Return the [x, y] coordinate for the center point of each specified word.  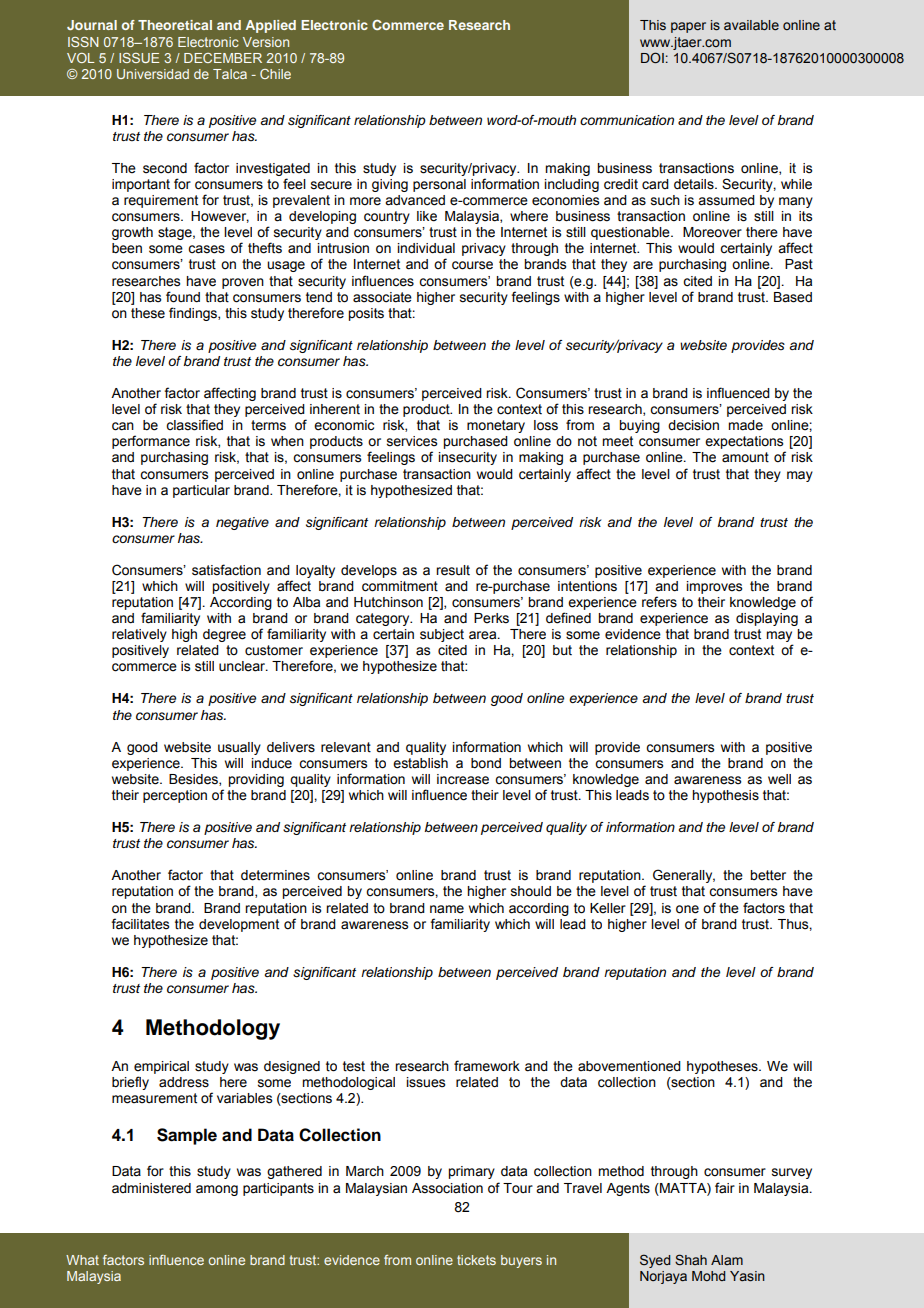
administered [151, 1188]
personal [439, 185]
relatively [139, 635]
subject [442, 635]
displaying [767, 619]
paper [688, 27]
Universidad [153, 74]
